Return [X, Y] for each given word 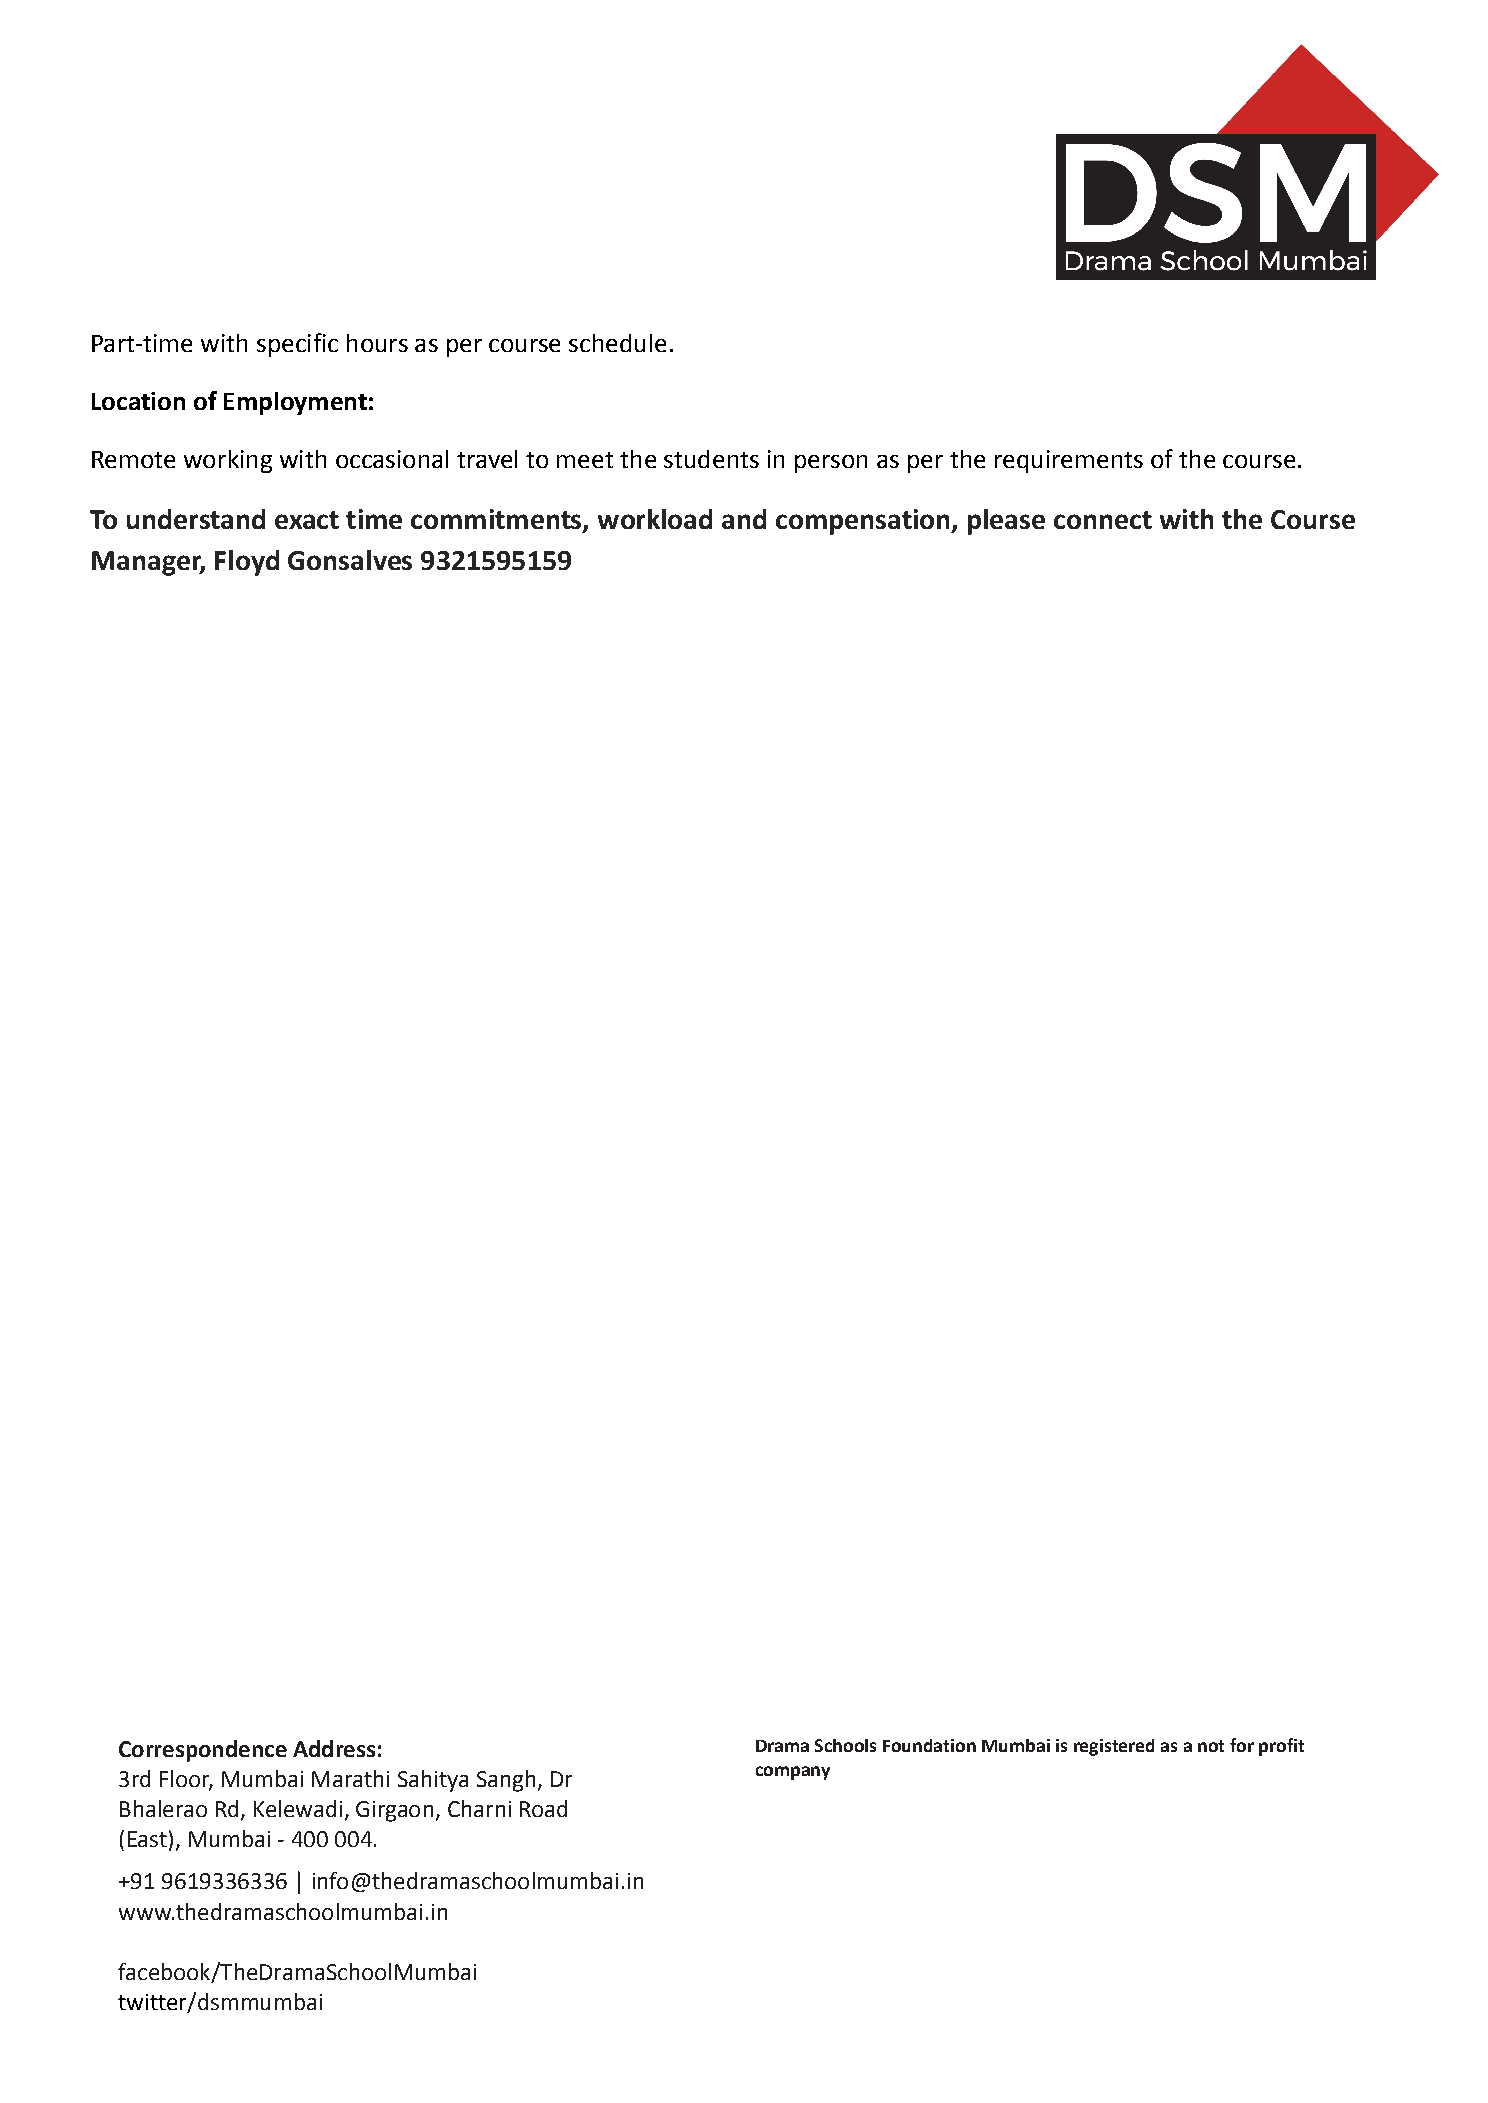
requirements [1069, 461]
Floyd [247, 563]
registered [1114, 1747]
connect [1103, 520]
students [711, 459]
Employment [295, 403]
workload [655, 519]
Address [334, 1748]
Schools [845, 1745]
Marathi [350, 1778]
